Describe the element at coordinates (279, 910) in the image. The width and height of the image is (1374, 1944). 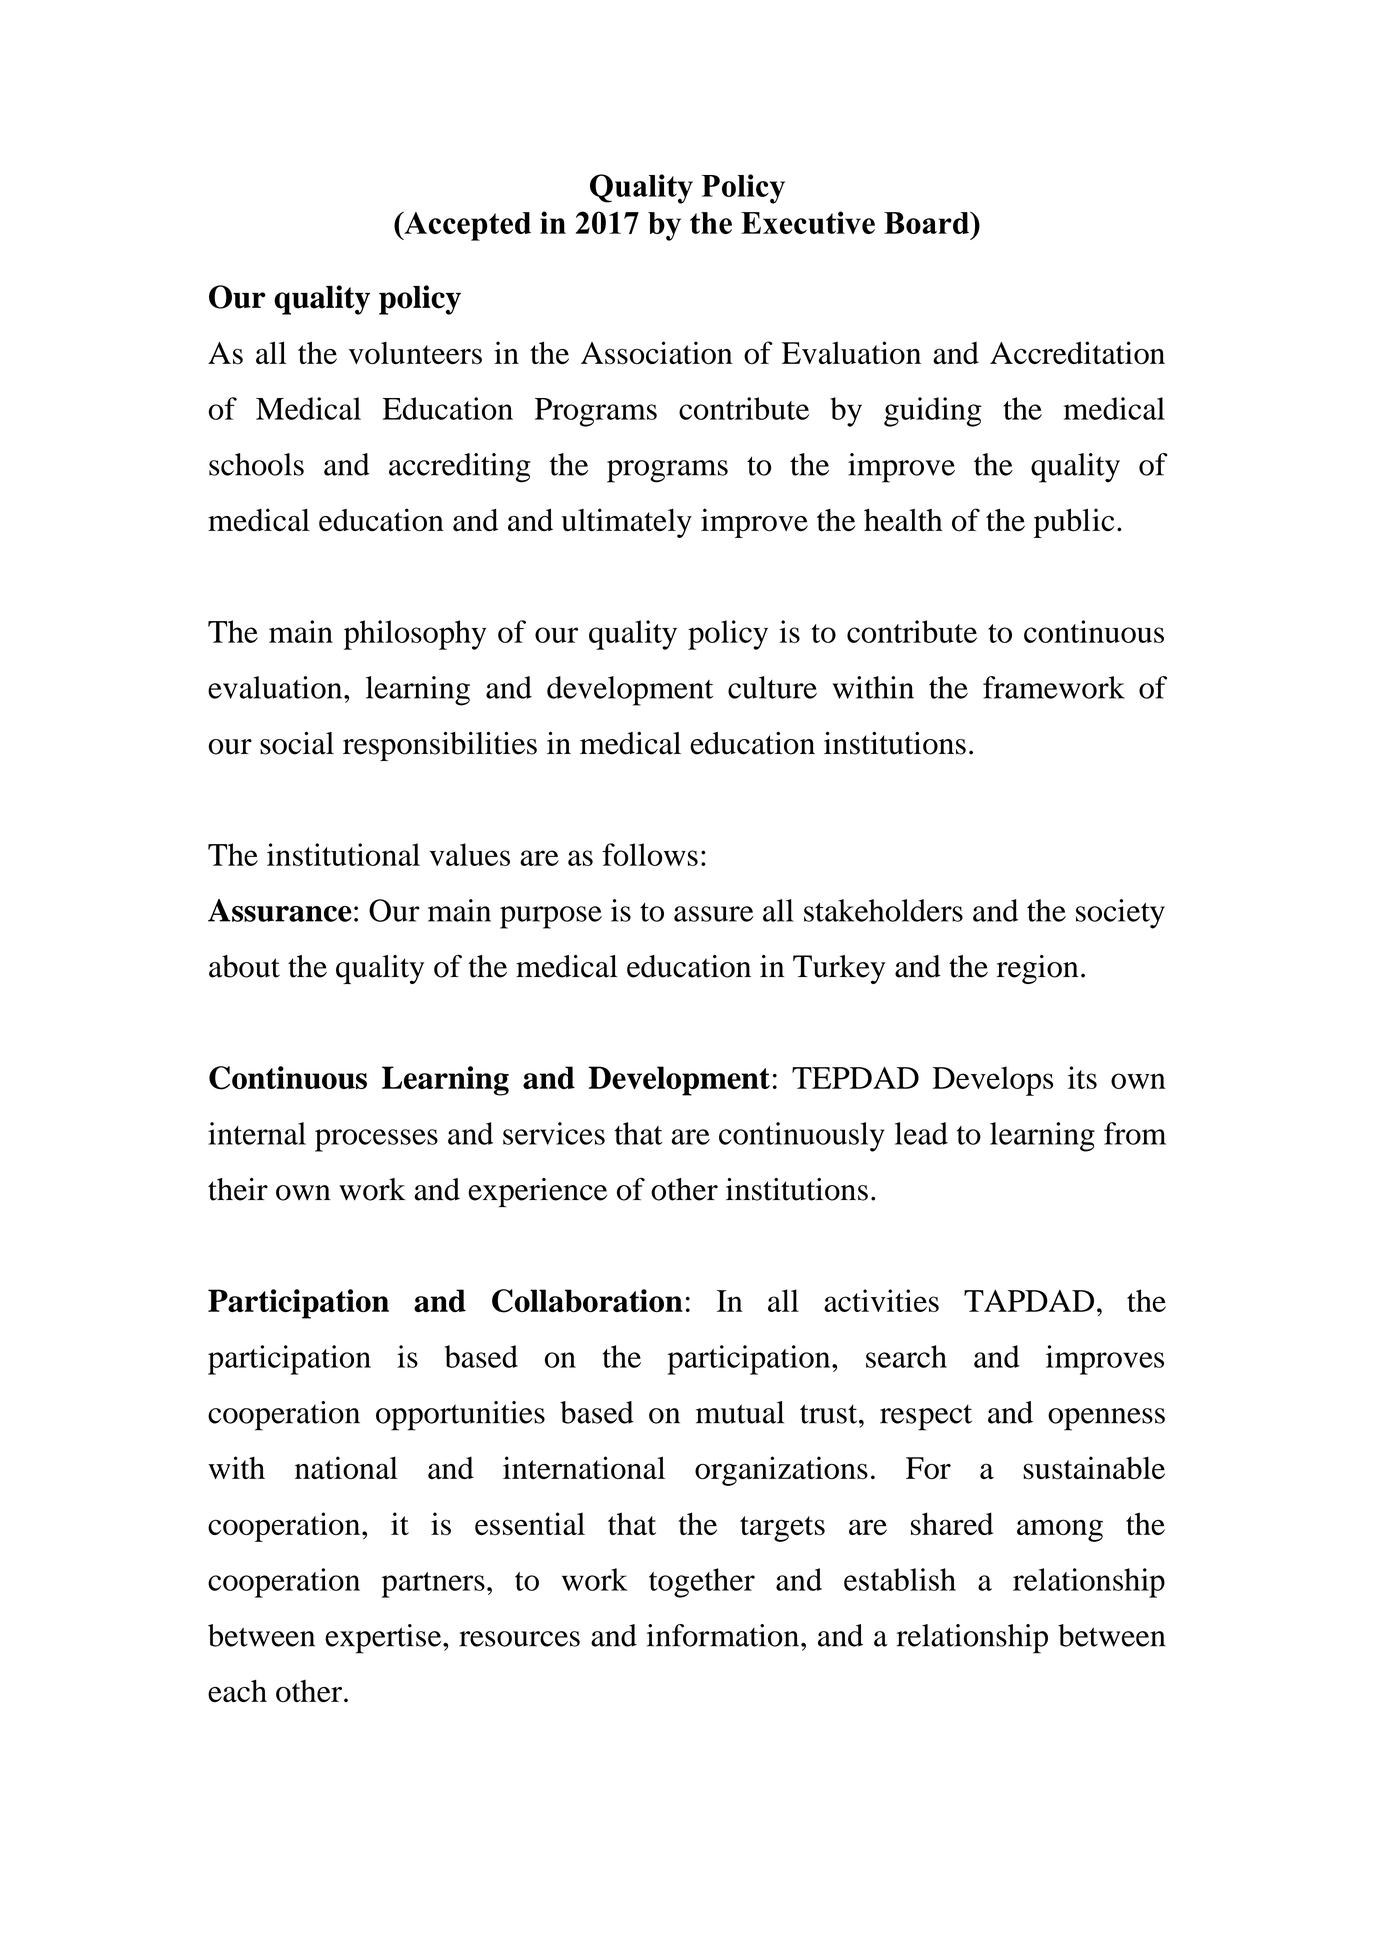
I see `Assurance` at that location.
